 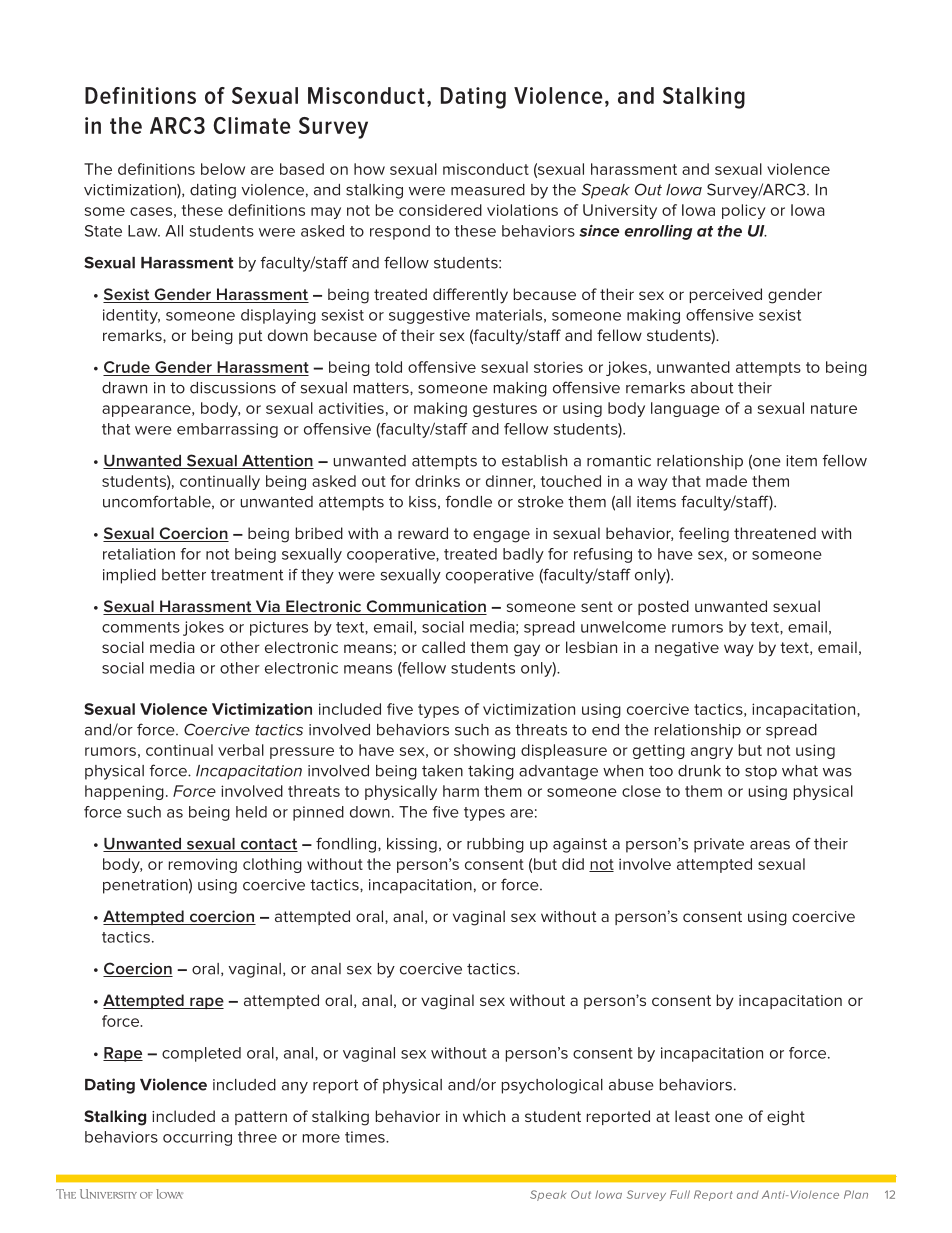 I want to click on below, so click(x=223, y=169).
